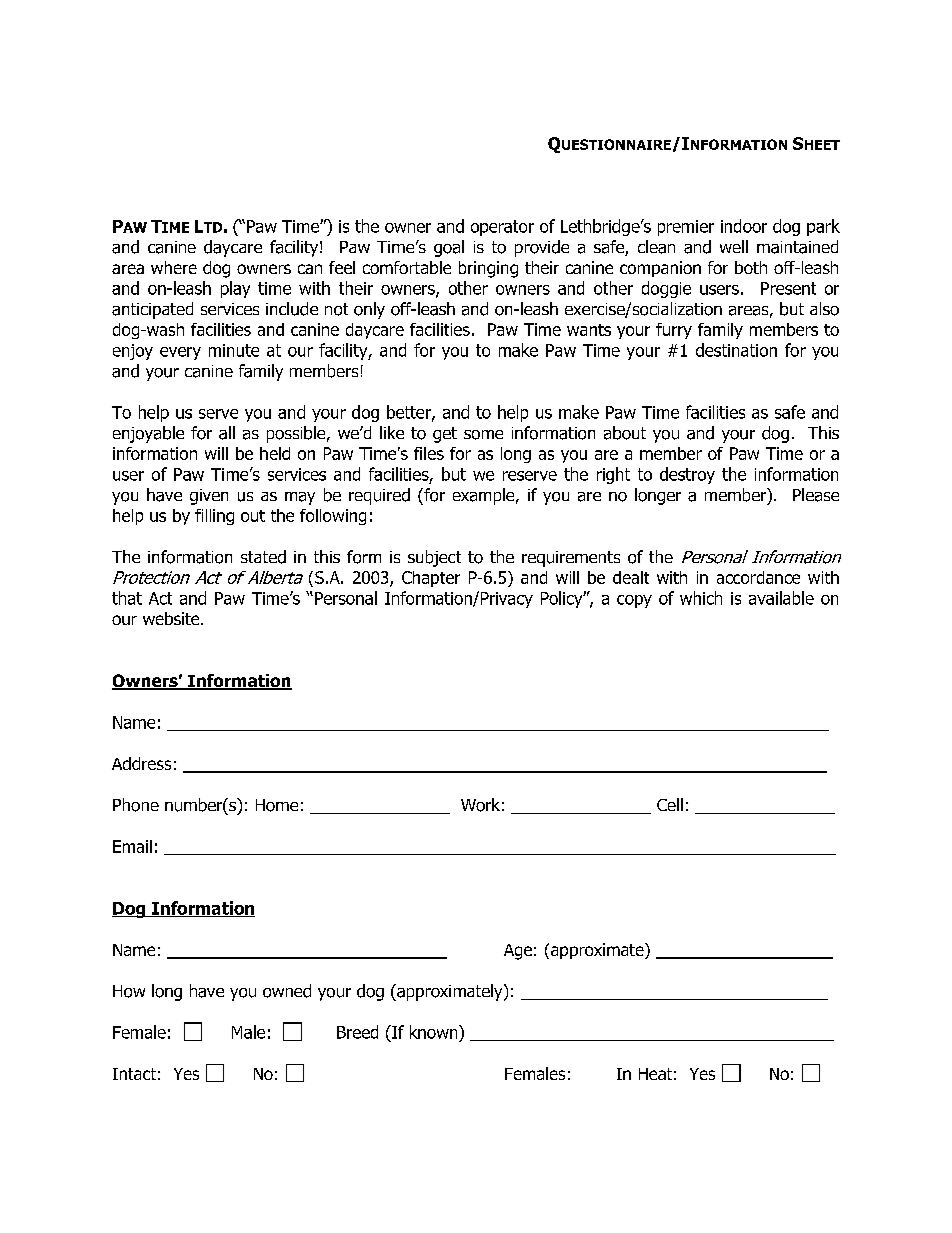 Image resolution: width=952 pixels, height=1233 pixels. What do you see at coordinates (263, 557) in the screenshot?
I see `stated` at bounding box center [263, 557].
